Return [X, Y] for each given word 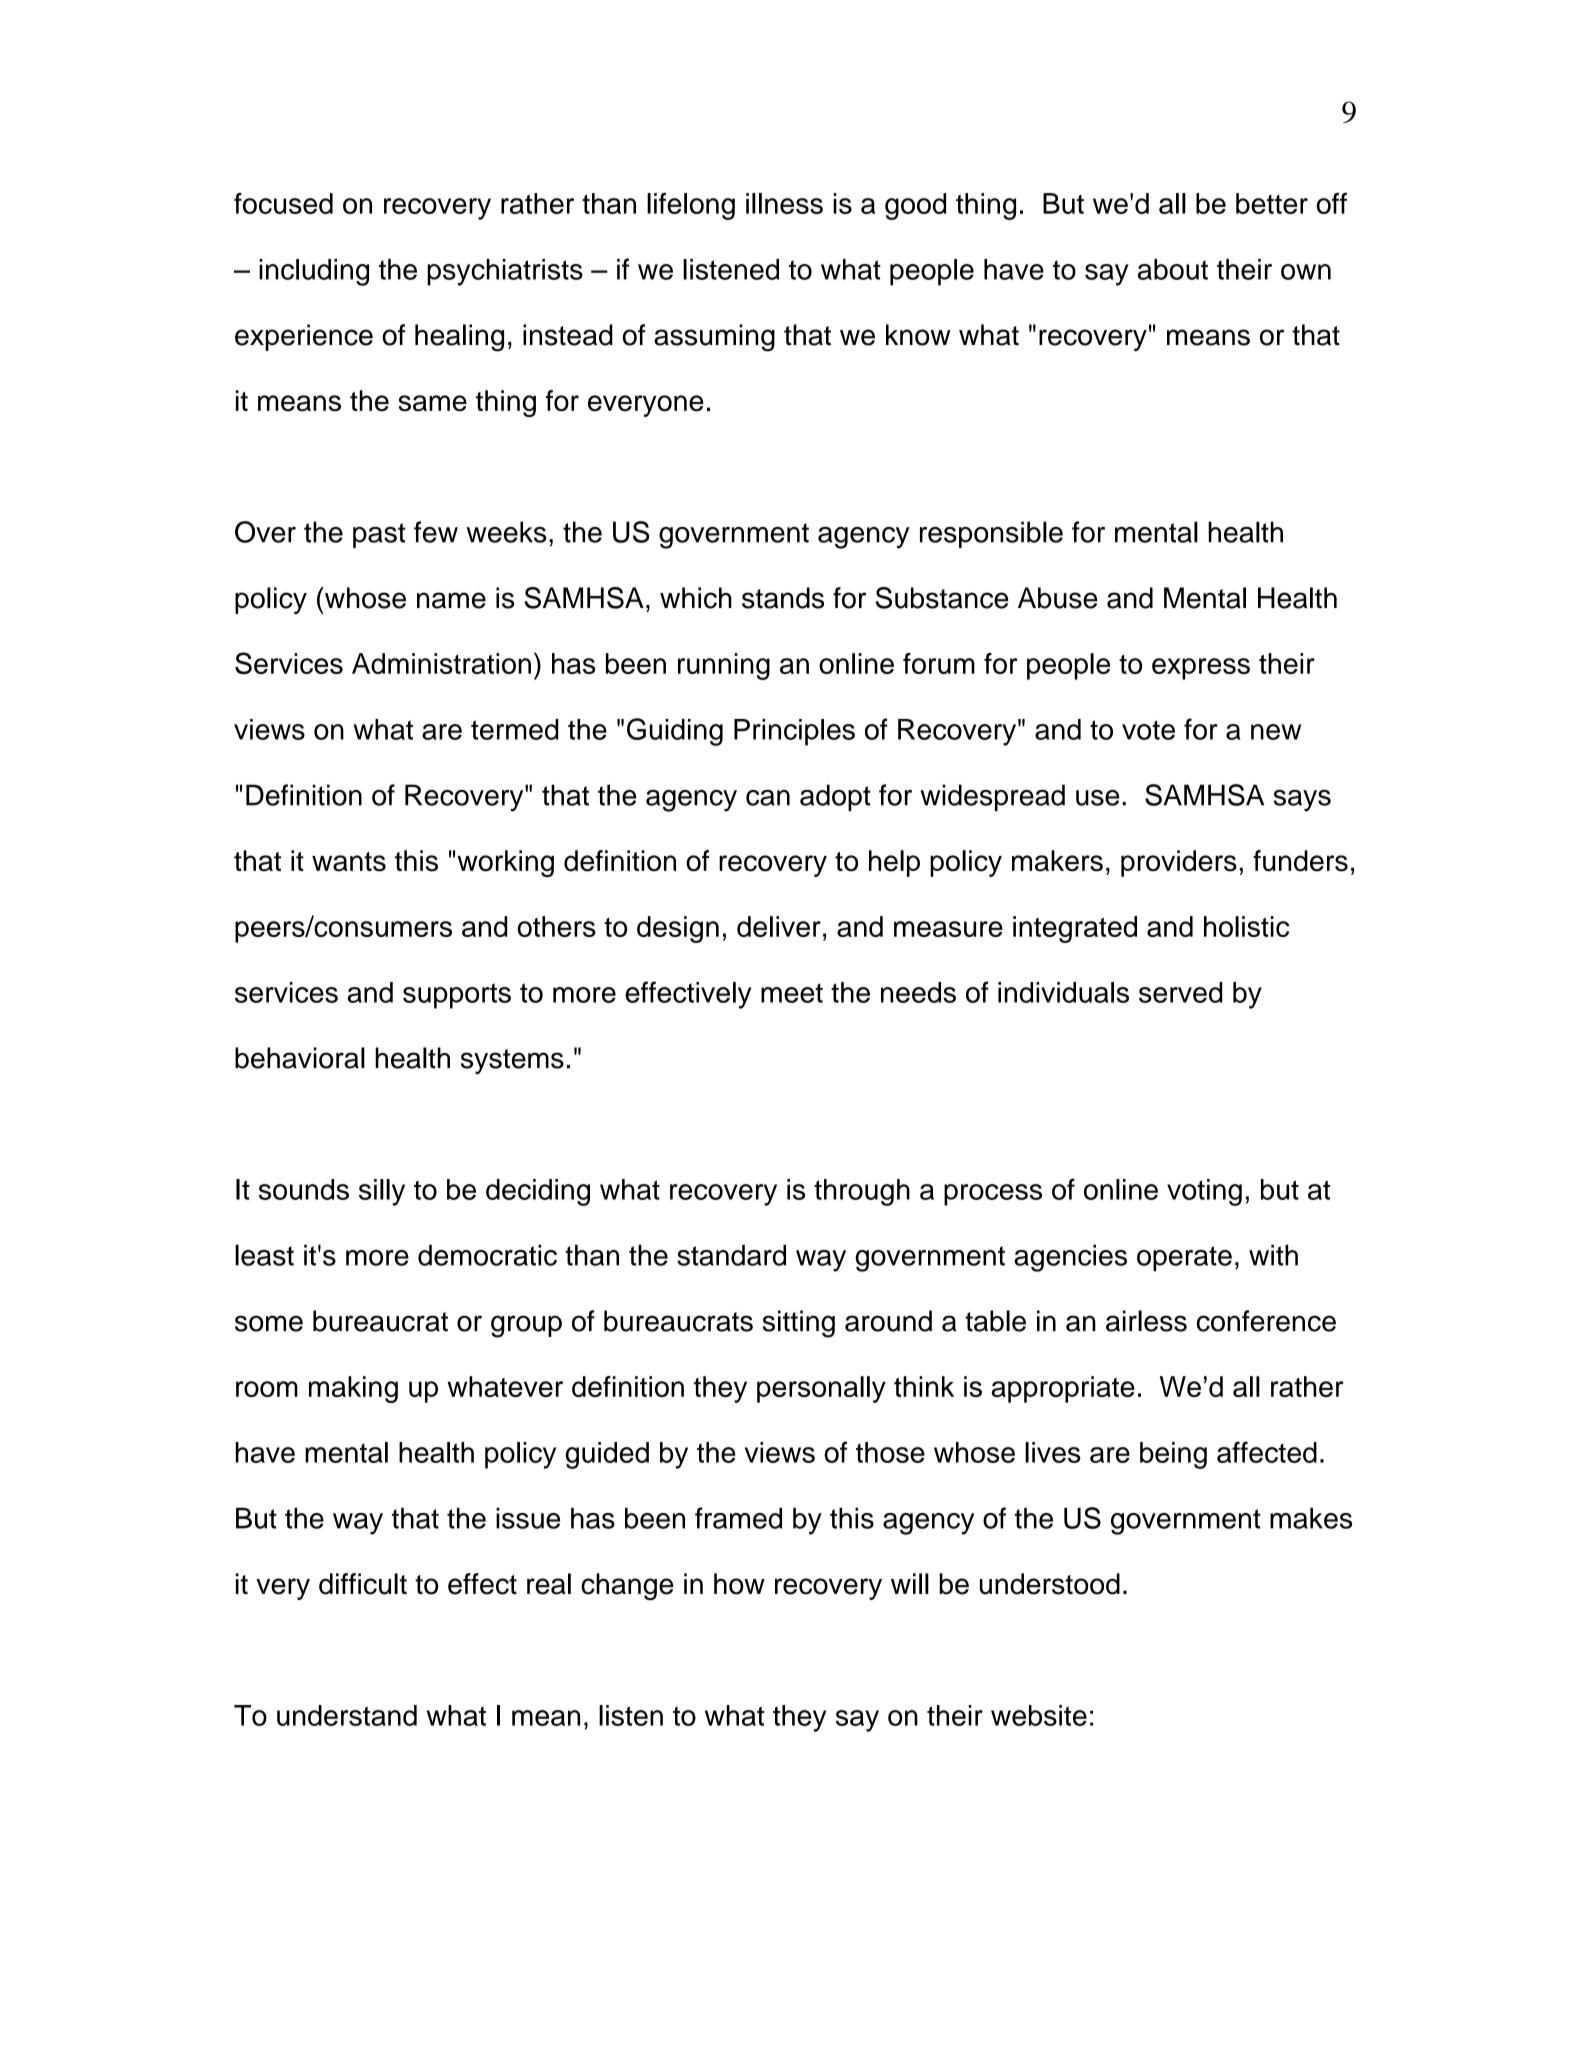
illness [784, 203]
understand [347, 1715]
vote [1148, 730]
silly [382, 1192]
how [739, 1584]
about [1173, 269]
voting [1204, 1192]
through [862, 1192]
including [314, 272]
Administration [441, 663]
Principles [794, 732]
